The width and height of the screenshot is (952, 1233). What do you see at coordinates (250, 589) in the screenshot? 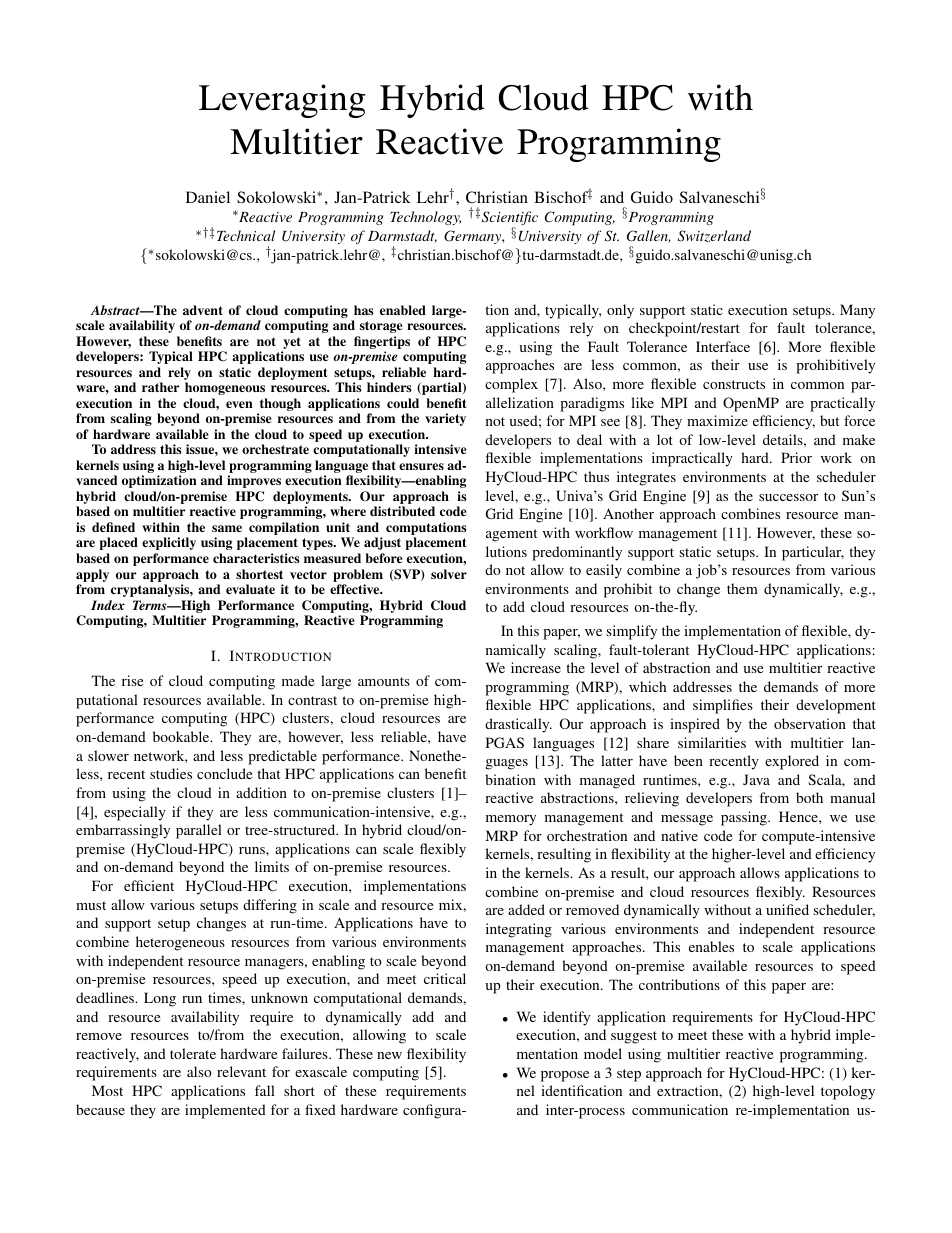
I see `evaluate` at bounding box center [250, 589].
